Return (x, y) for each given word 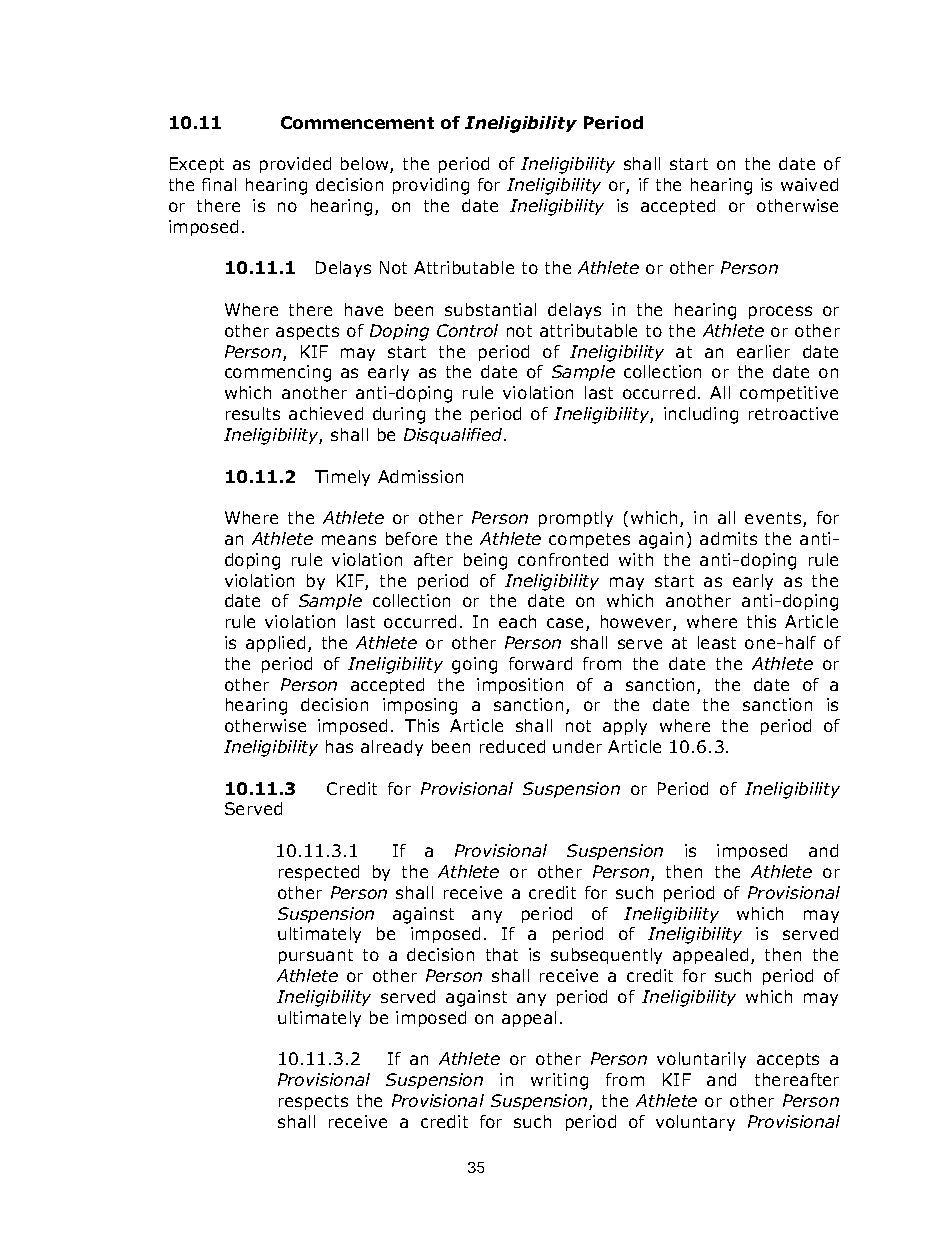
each (517, 621)
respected (319, 873)
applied (275, 644)
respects (313, 1102)
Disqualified (454, 436)
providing (431, 186)
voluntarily (701, 1060)
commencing (278, 373)
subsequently (606, 956)
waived (809, 184)
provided (295, 165)
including (701, 415)
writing (559, 1081)
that (502, 954)
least (717, 642)
